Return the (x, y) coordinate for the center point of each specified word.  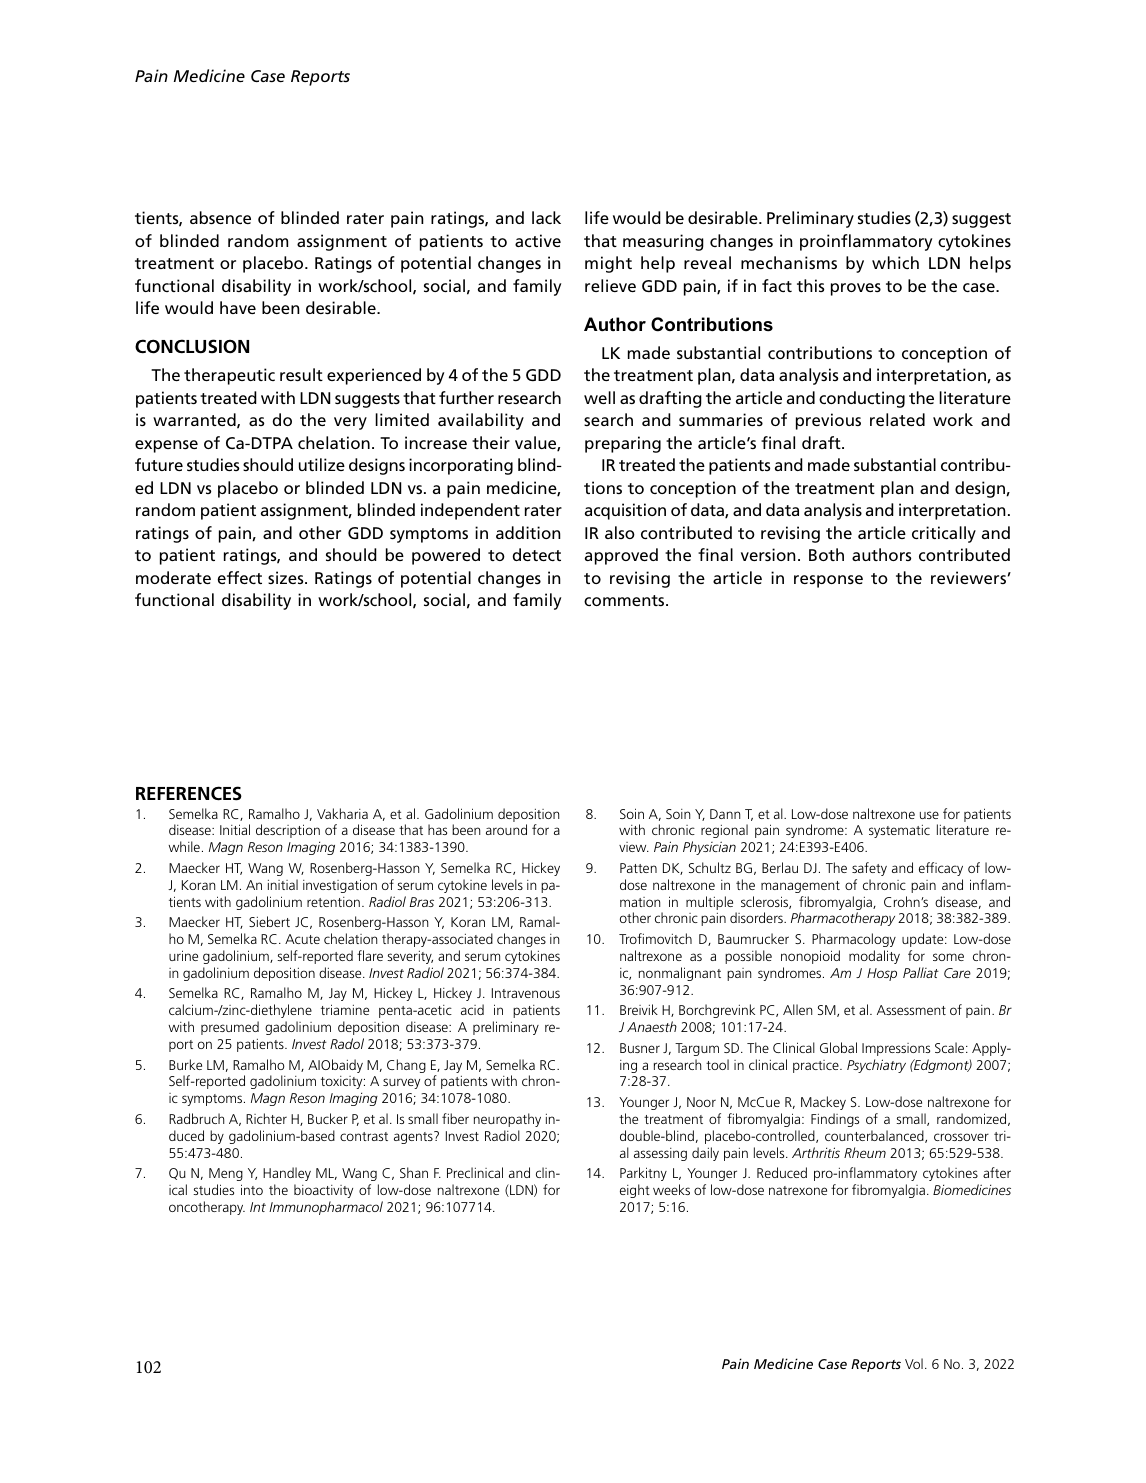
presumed (230, 1028)
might (608, 264)
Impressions (896, 1049)
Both (826, 554)
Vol (914, 1363)
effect (240, 577)
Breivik (639, 1009)
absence (220, 217)
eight (635, 1191)
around (506, 829)
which (895, 262)
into (252, 1189)
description (288, 831)
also (620, 532)
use (929, 815)
